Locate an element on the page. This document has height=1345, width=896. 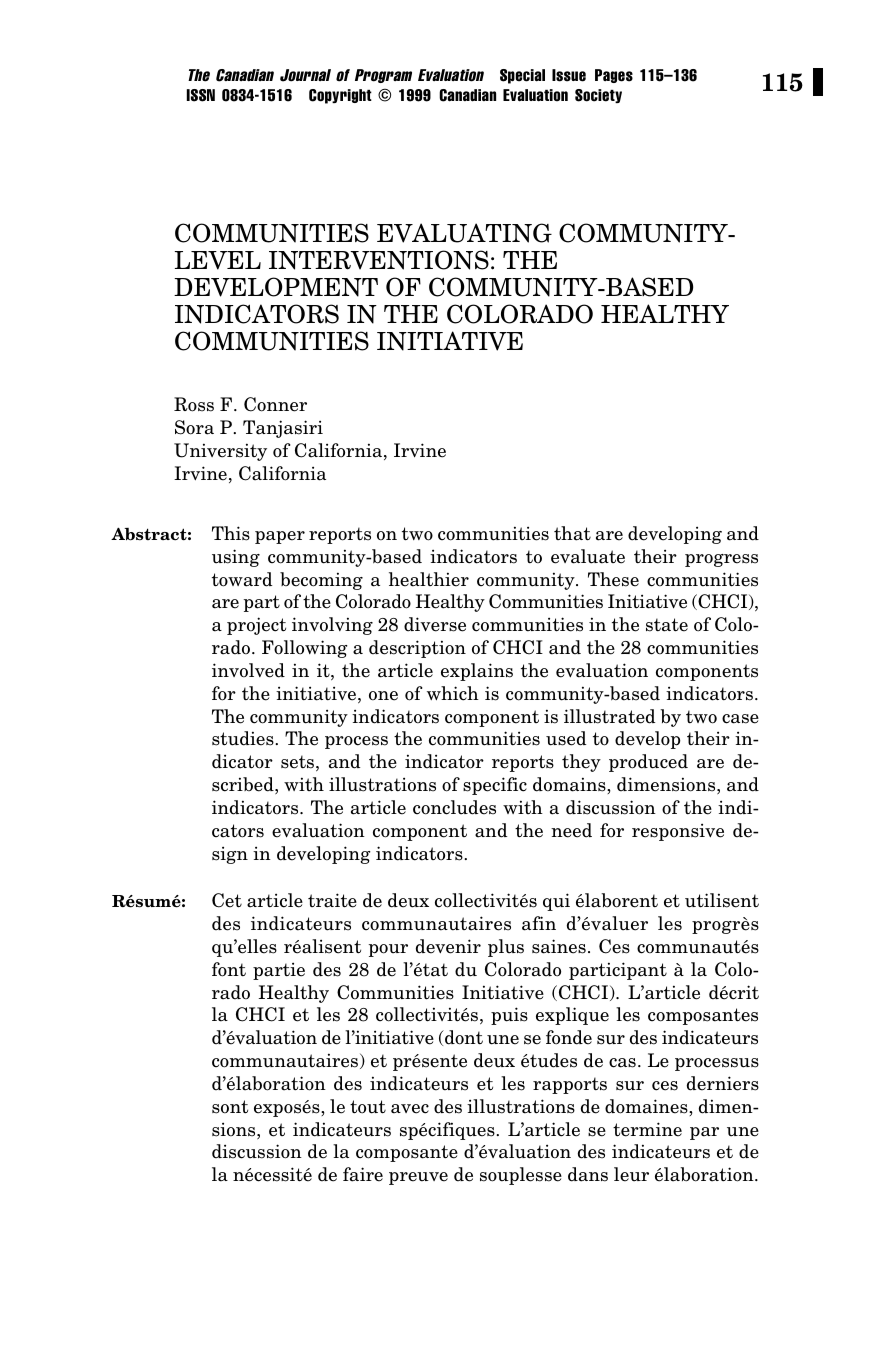
healthier is located at coordinates (429, 579).
